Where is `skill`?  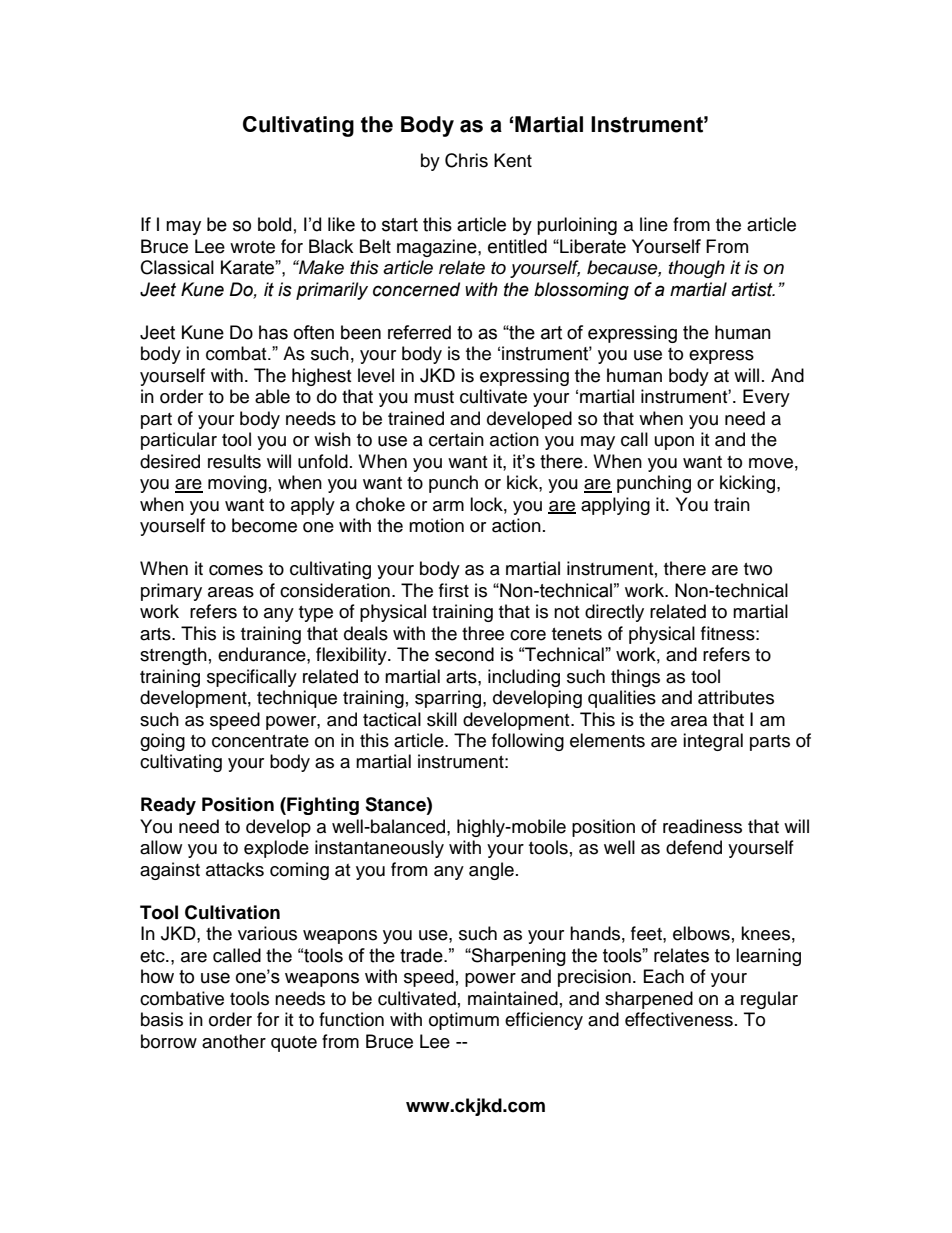 skill is located at coordinates (442, 719).
